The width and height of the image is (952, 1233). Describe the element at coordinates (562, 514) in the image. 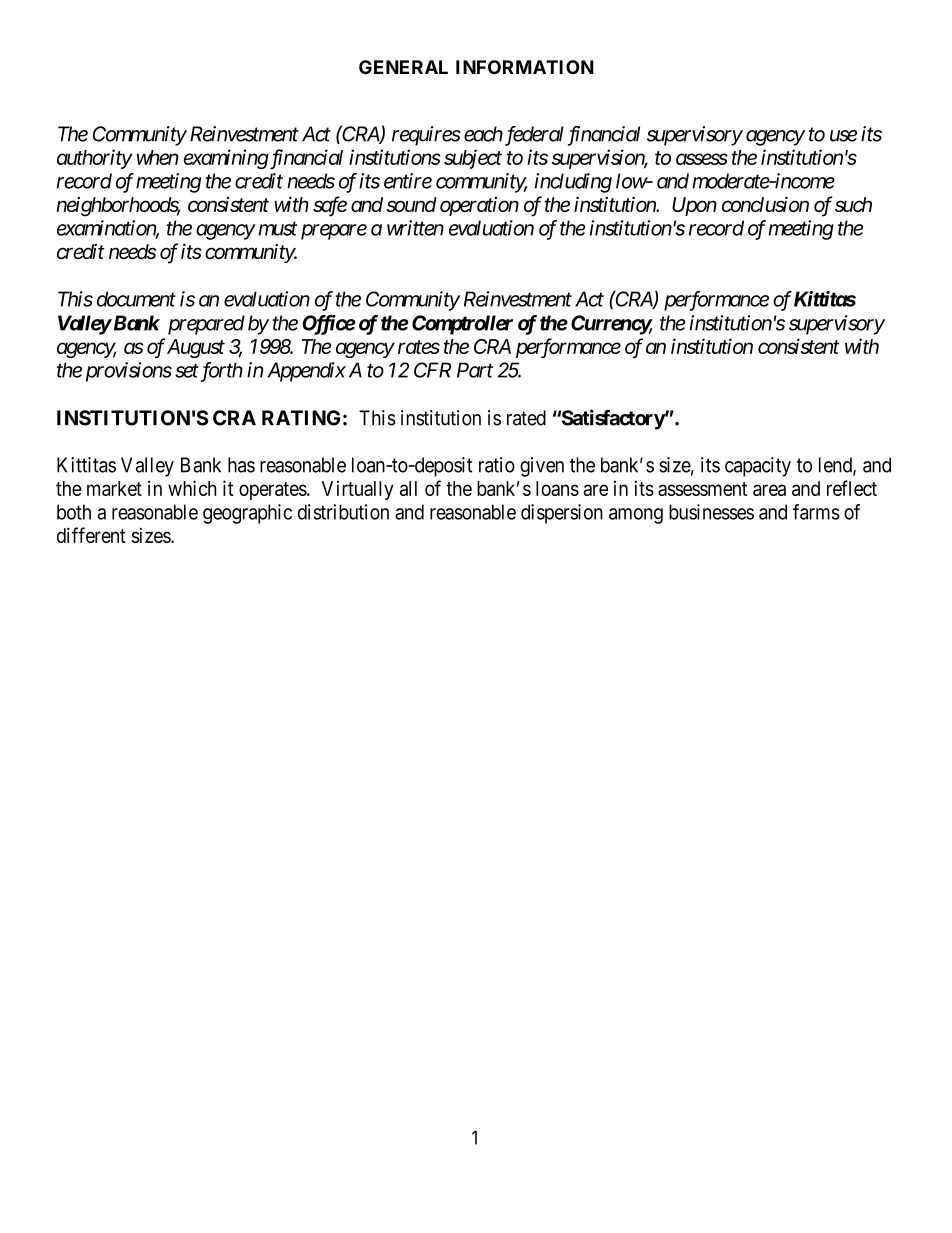

I see `dispersion` at that location.
